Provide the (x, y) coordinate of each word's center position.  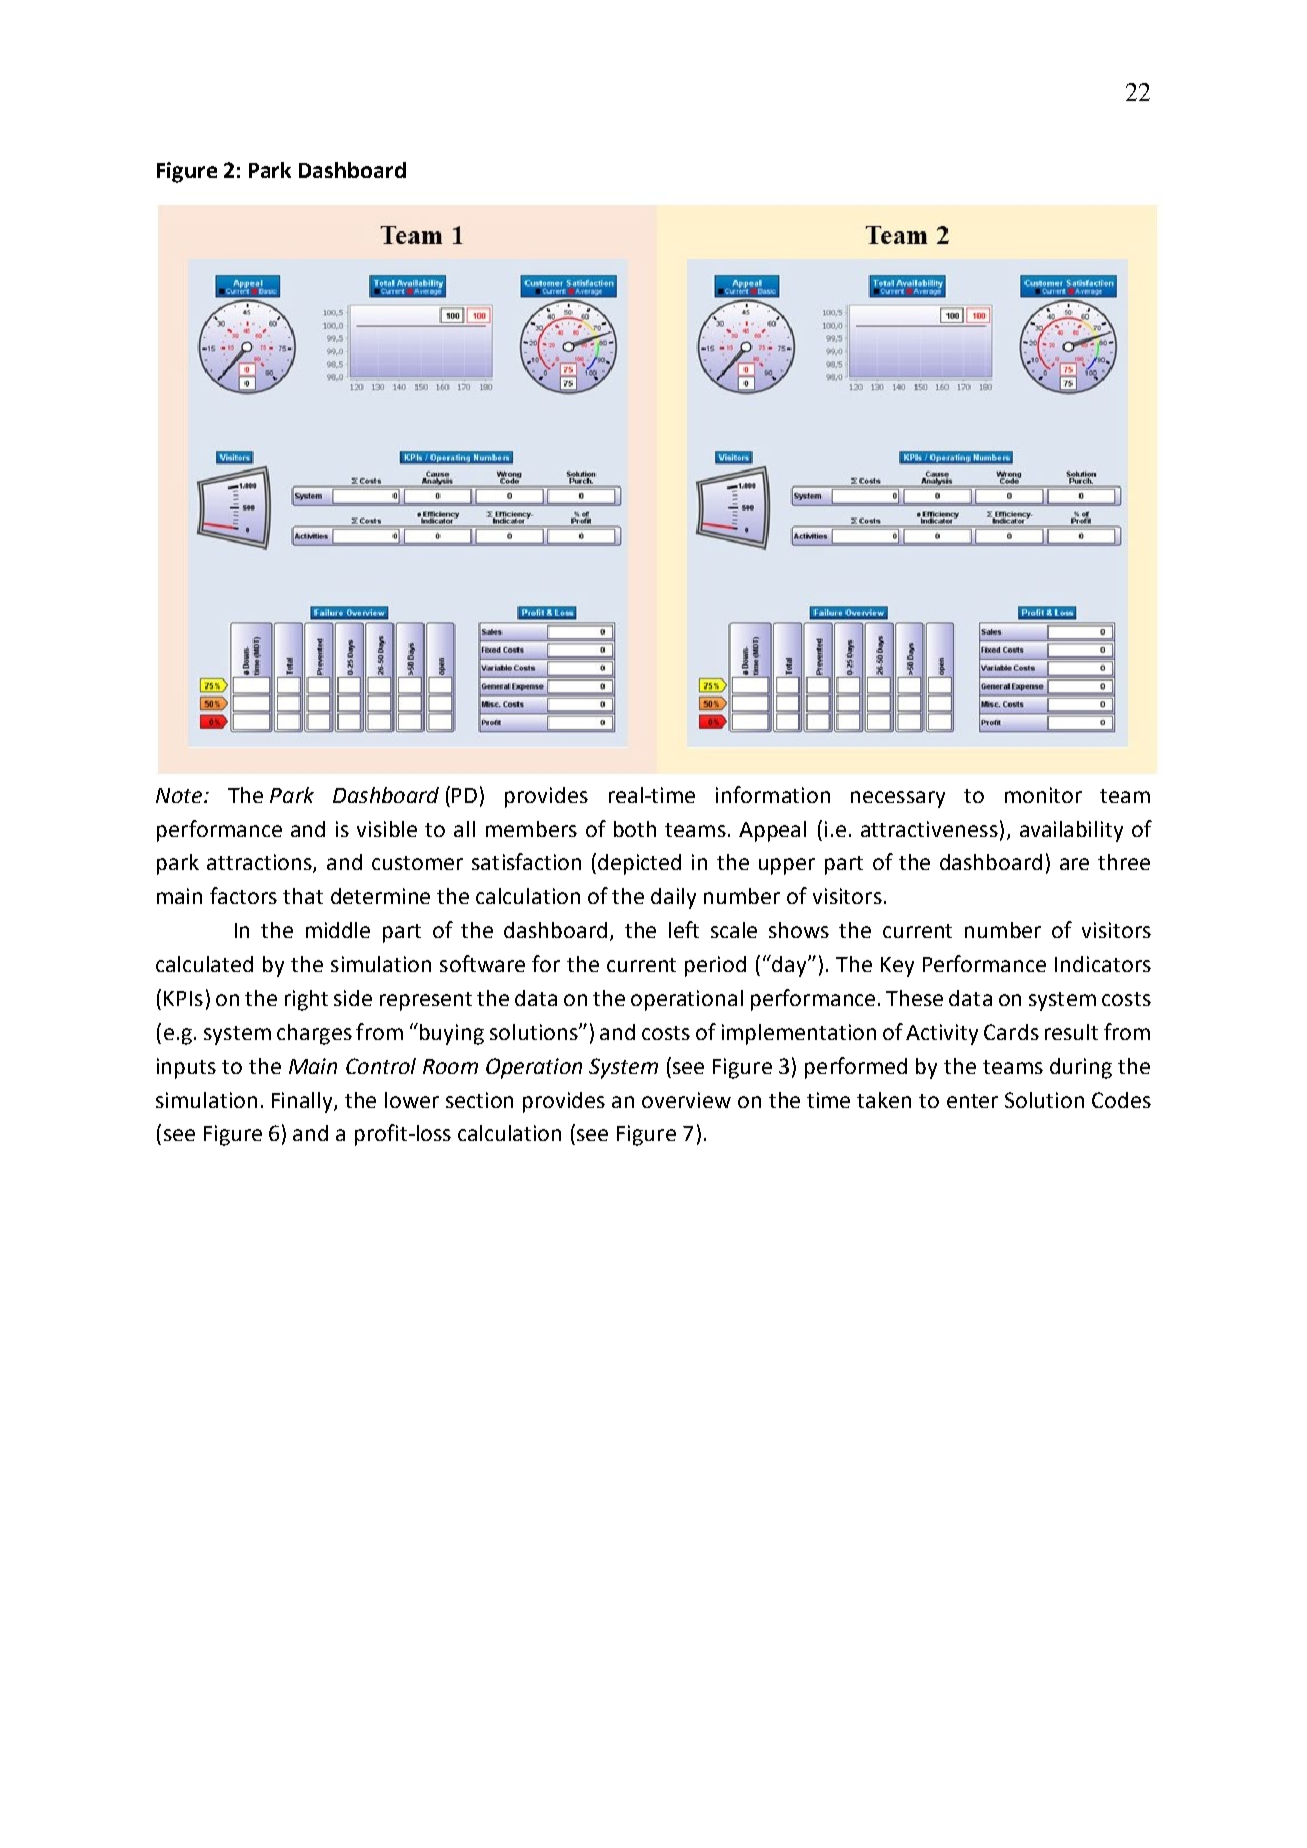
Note (180, 795)
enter (972, 1101)
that (303, 896)
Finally (303, 1102)
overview (686, 1100)
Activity (942, 1034)
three (1124, 862)
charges (314, 1034)
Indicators (1103, 964)
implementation (799, 1034)
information (773, 794)
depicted (639, 864)
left (684, 929)
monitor (1043, 795)
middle (338, 930)
